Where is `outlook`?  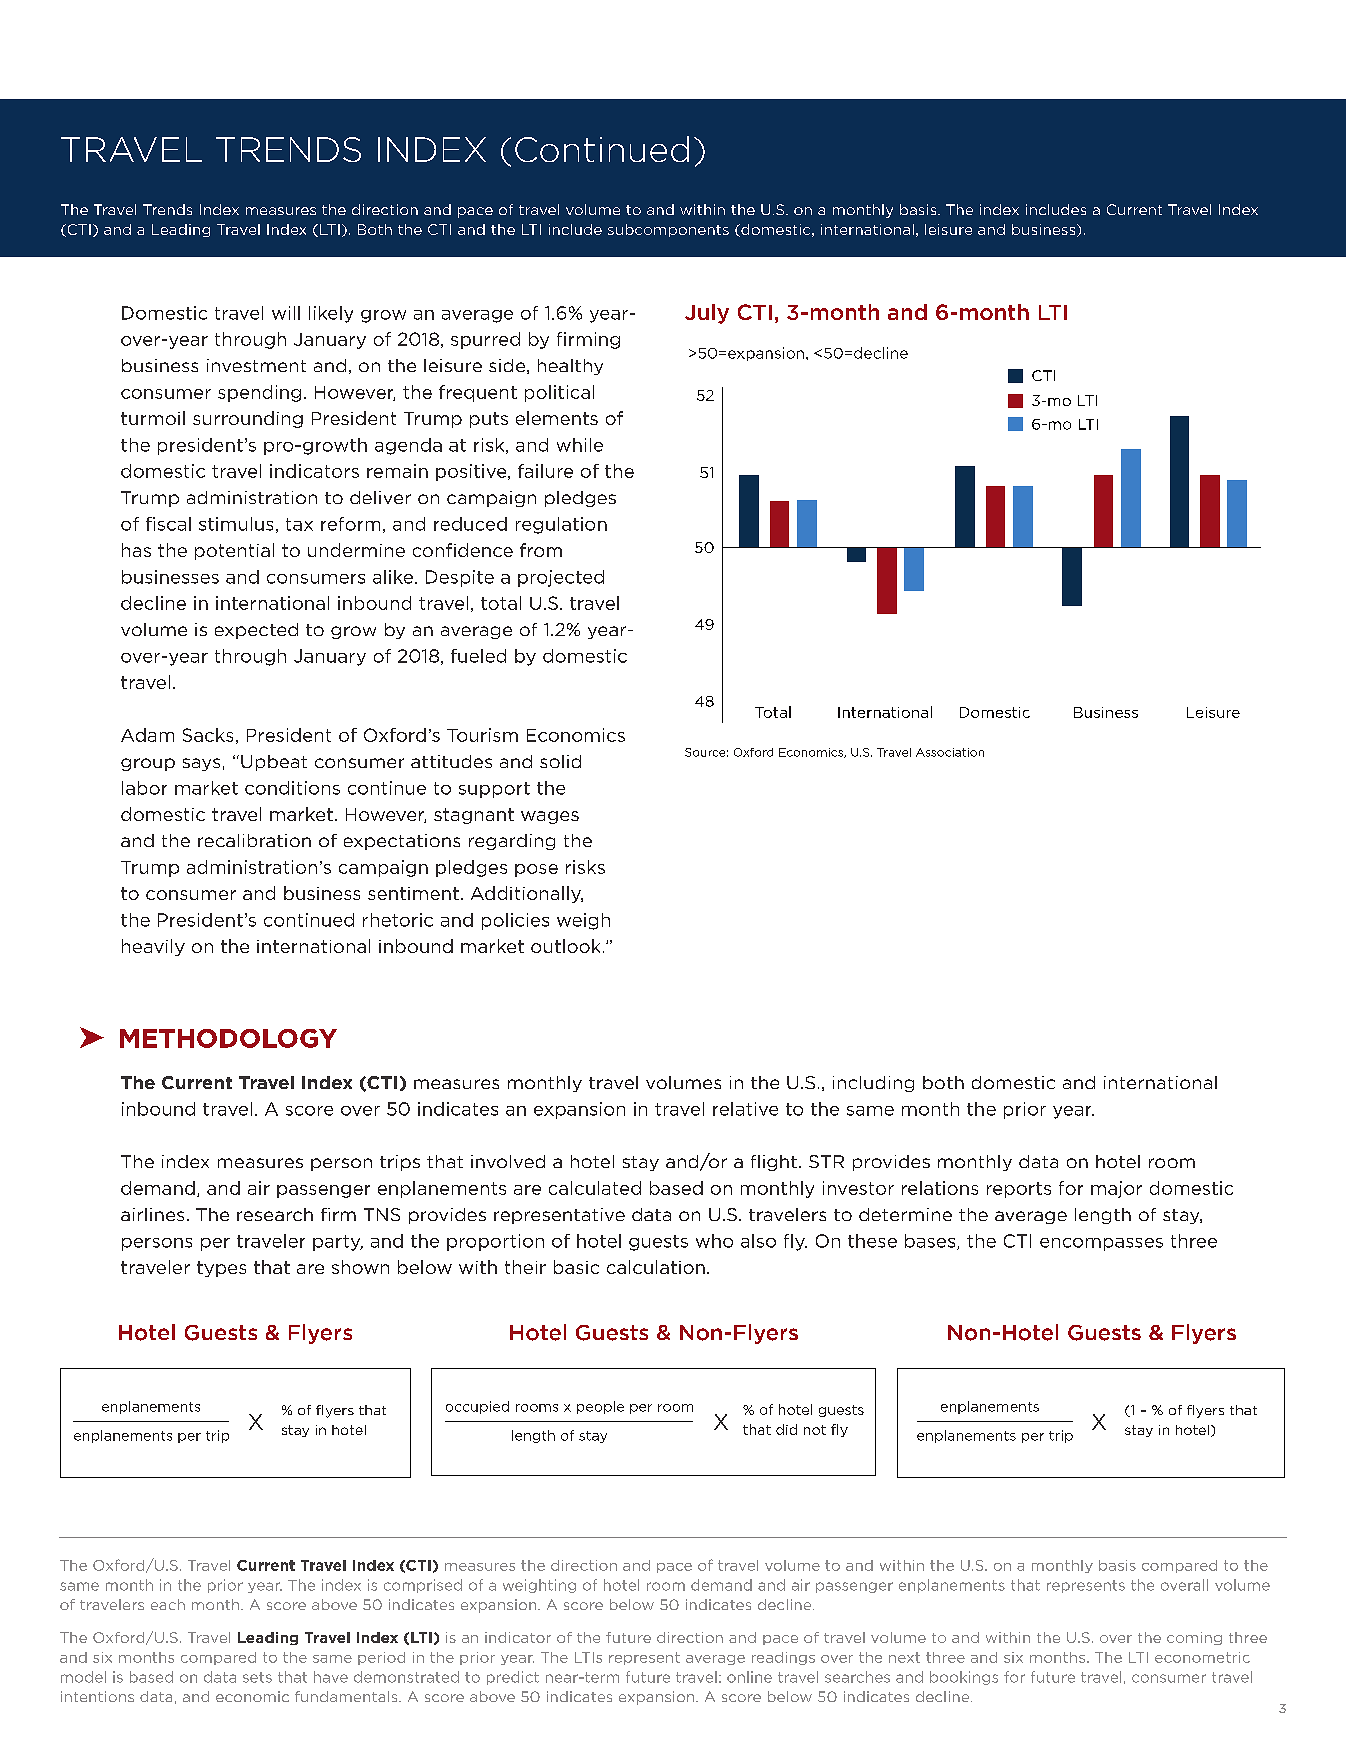 outlook is located at coordinates (565, 946).
